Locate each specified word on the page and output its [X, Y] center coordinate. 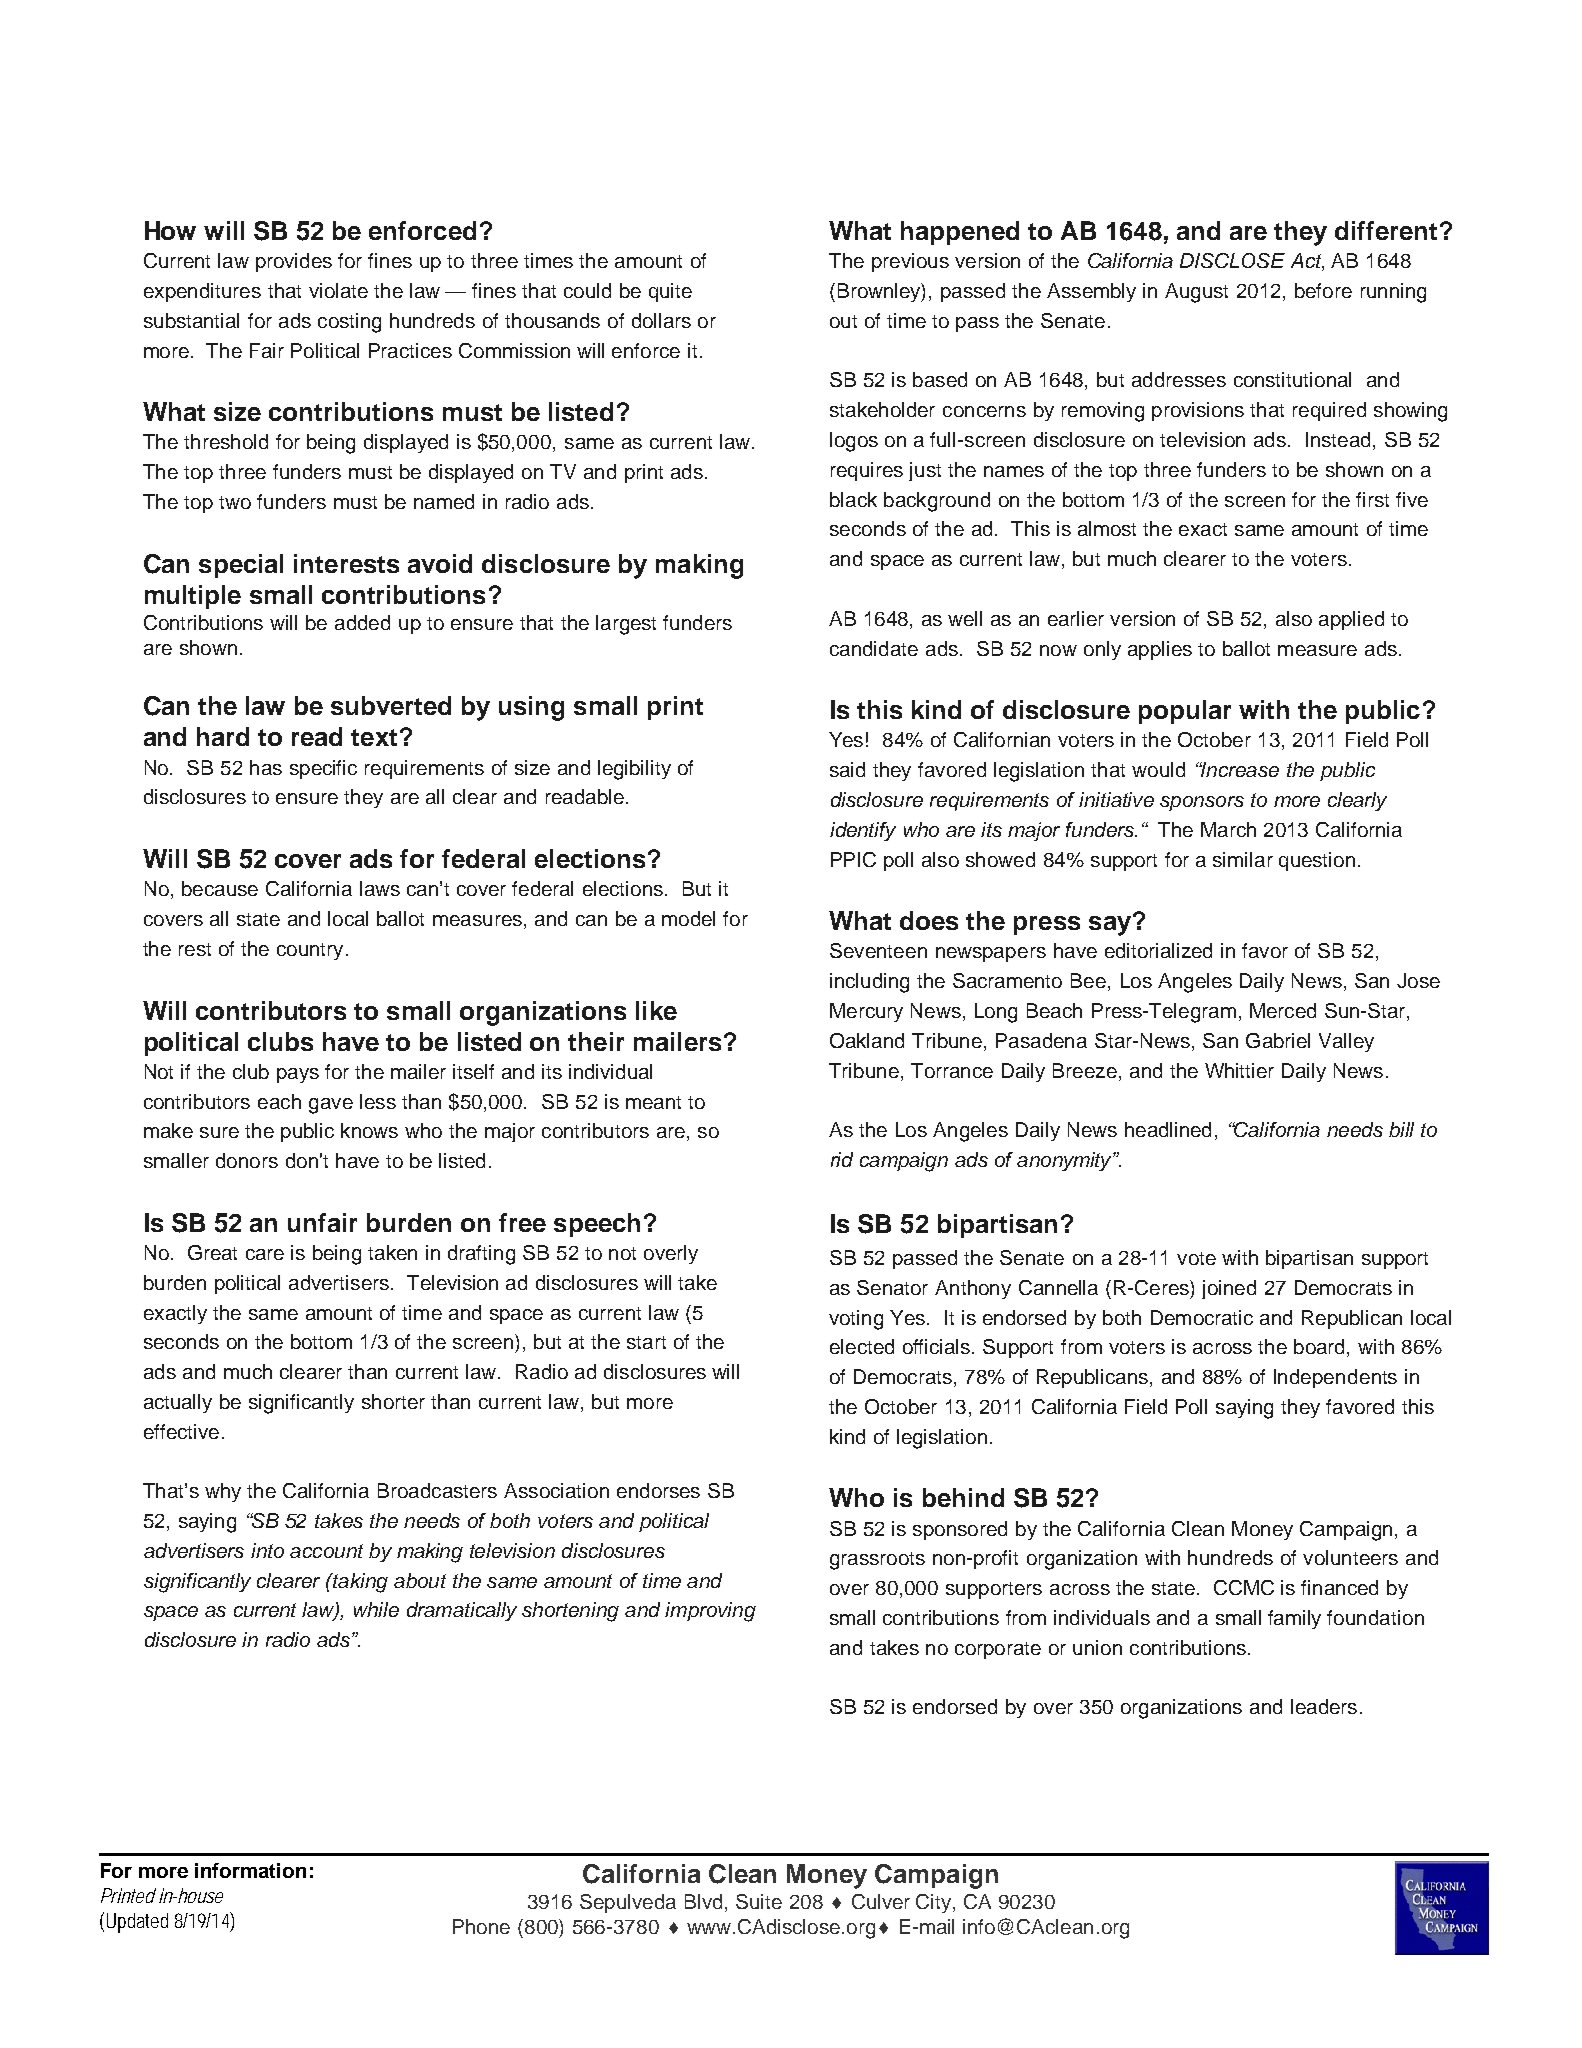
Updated [137, 1923]
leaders [1324, 1706]
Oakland [867, 1040]
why [223, 1492]
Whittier [1239, 1070]
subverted [391, 705]
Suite [759, 1901]
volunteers [1350, 1557]
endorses [658, 1490]
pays [298, 1075]
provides [294, 262]
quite [670, 292]
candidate [874, 648]
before [1323, 290]
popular [1185, 712]
